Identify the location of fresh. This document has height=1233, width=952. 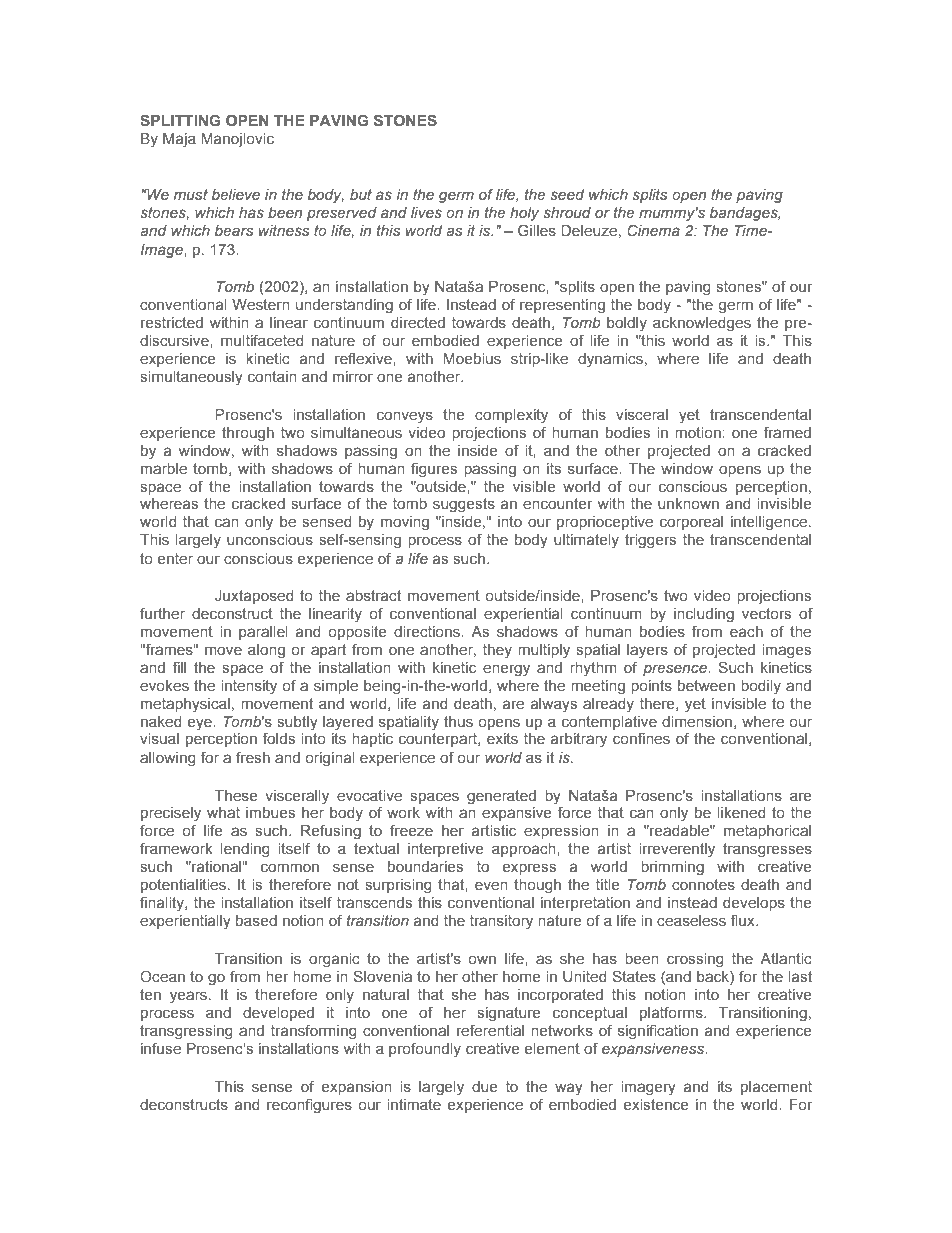
(253, 757).
